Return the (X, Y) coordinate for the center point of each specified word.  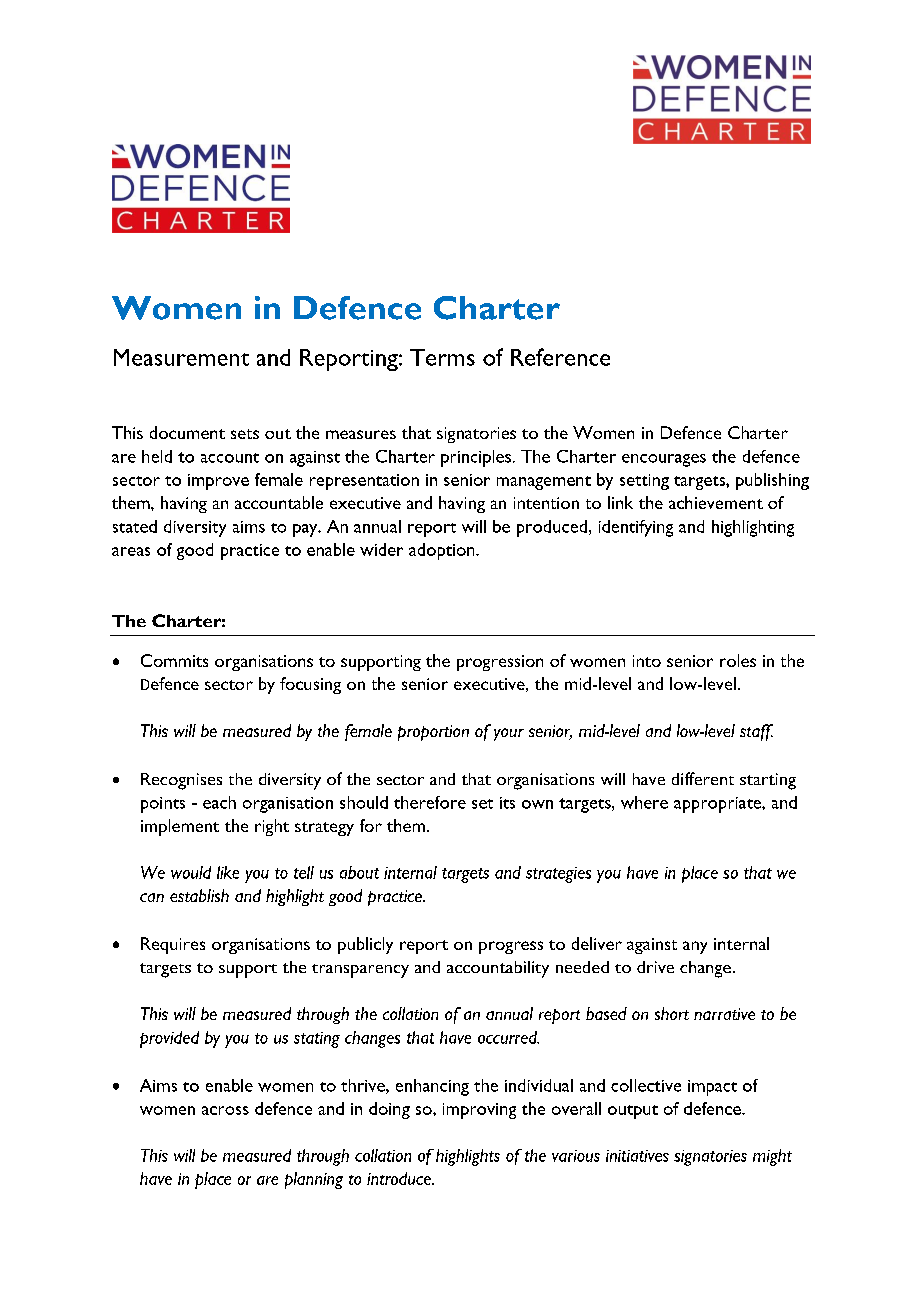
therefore (430, 802)
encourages (664, 460)
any (695, 947)
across (225, 1110)
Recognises (181, 781)
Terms (442, 357)
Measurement (181, 357)
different (703, 778)
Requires (173, 945)
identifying (636, 528)
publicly (365, 945)
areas (131, 551)
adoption (443, 551)
